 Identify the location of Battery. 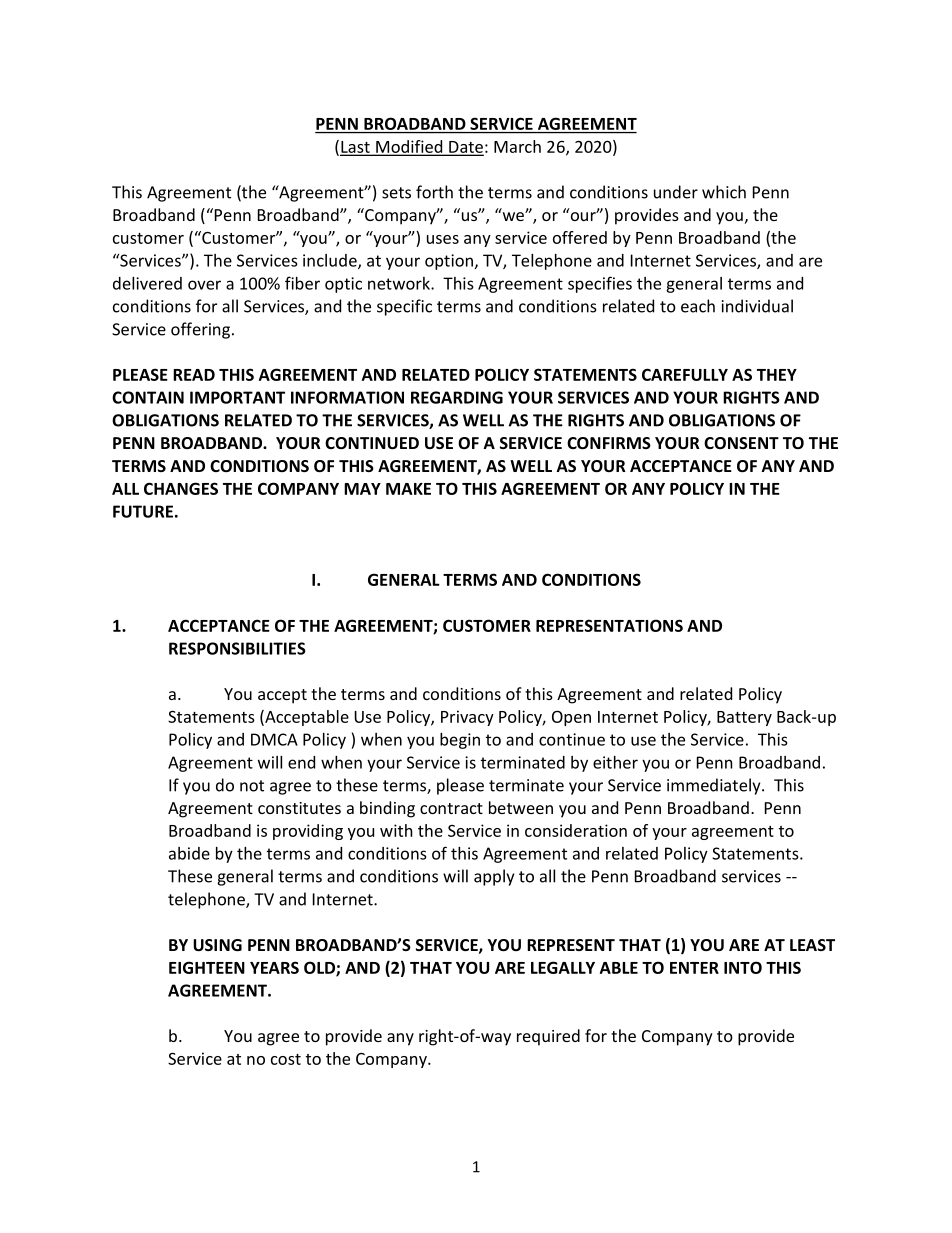
(744, 718).
